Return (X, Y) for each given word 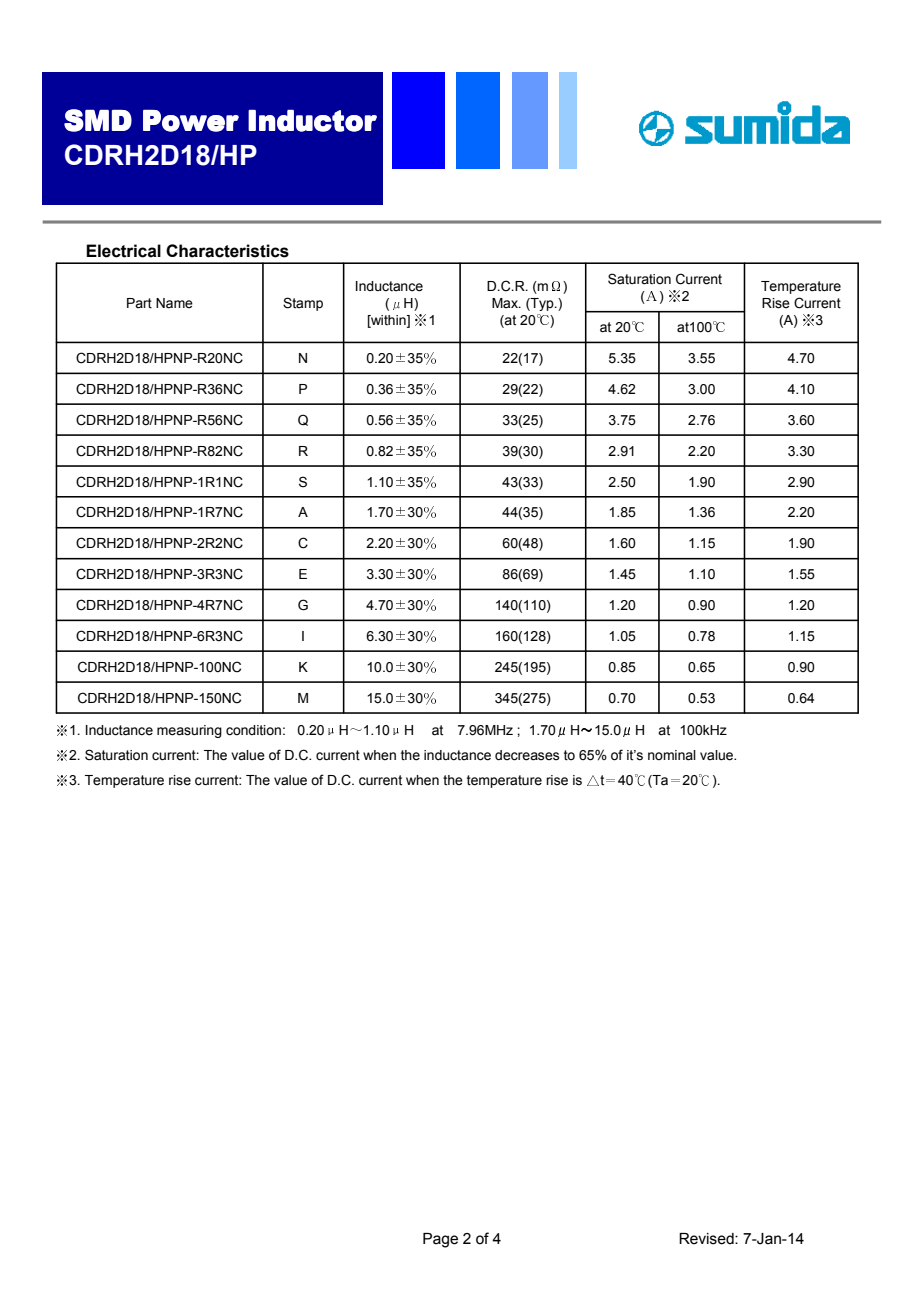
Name (174, 303)
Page (440, 1240)
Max (506, 303)
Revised (707, 1239)
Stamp (303, 304)
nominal (672, 755)
